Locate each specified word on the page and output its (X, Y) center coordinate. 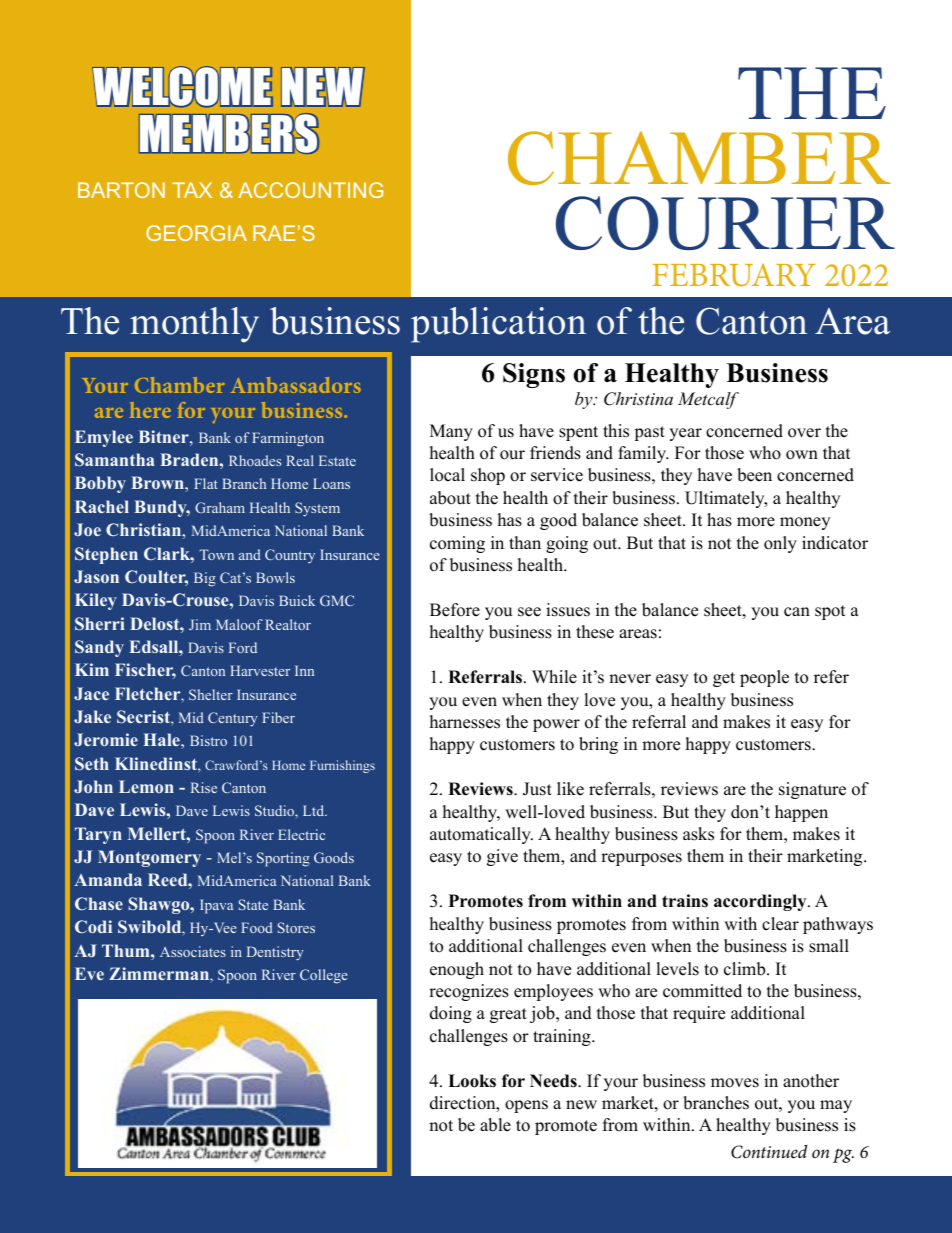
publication (498, 325)
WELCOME (182, 86)
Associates (193, 951)
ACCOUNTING (310, 190)
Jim (200, 624)
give (502, 857)
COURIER (725, 223)
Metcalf (708, 400)
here (150, 410)
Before (455, 610)
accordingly (761, 902)
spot (830, 612)
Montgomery (149, 858)
